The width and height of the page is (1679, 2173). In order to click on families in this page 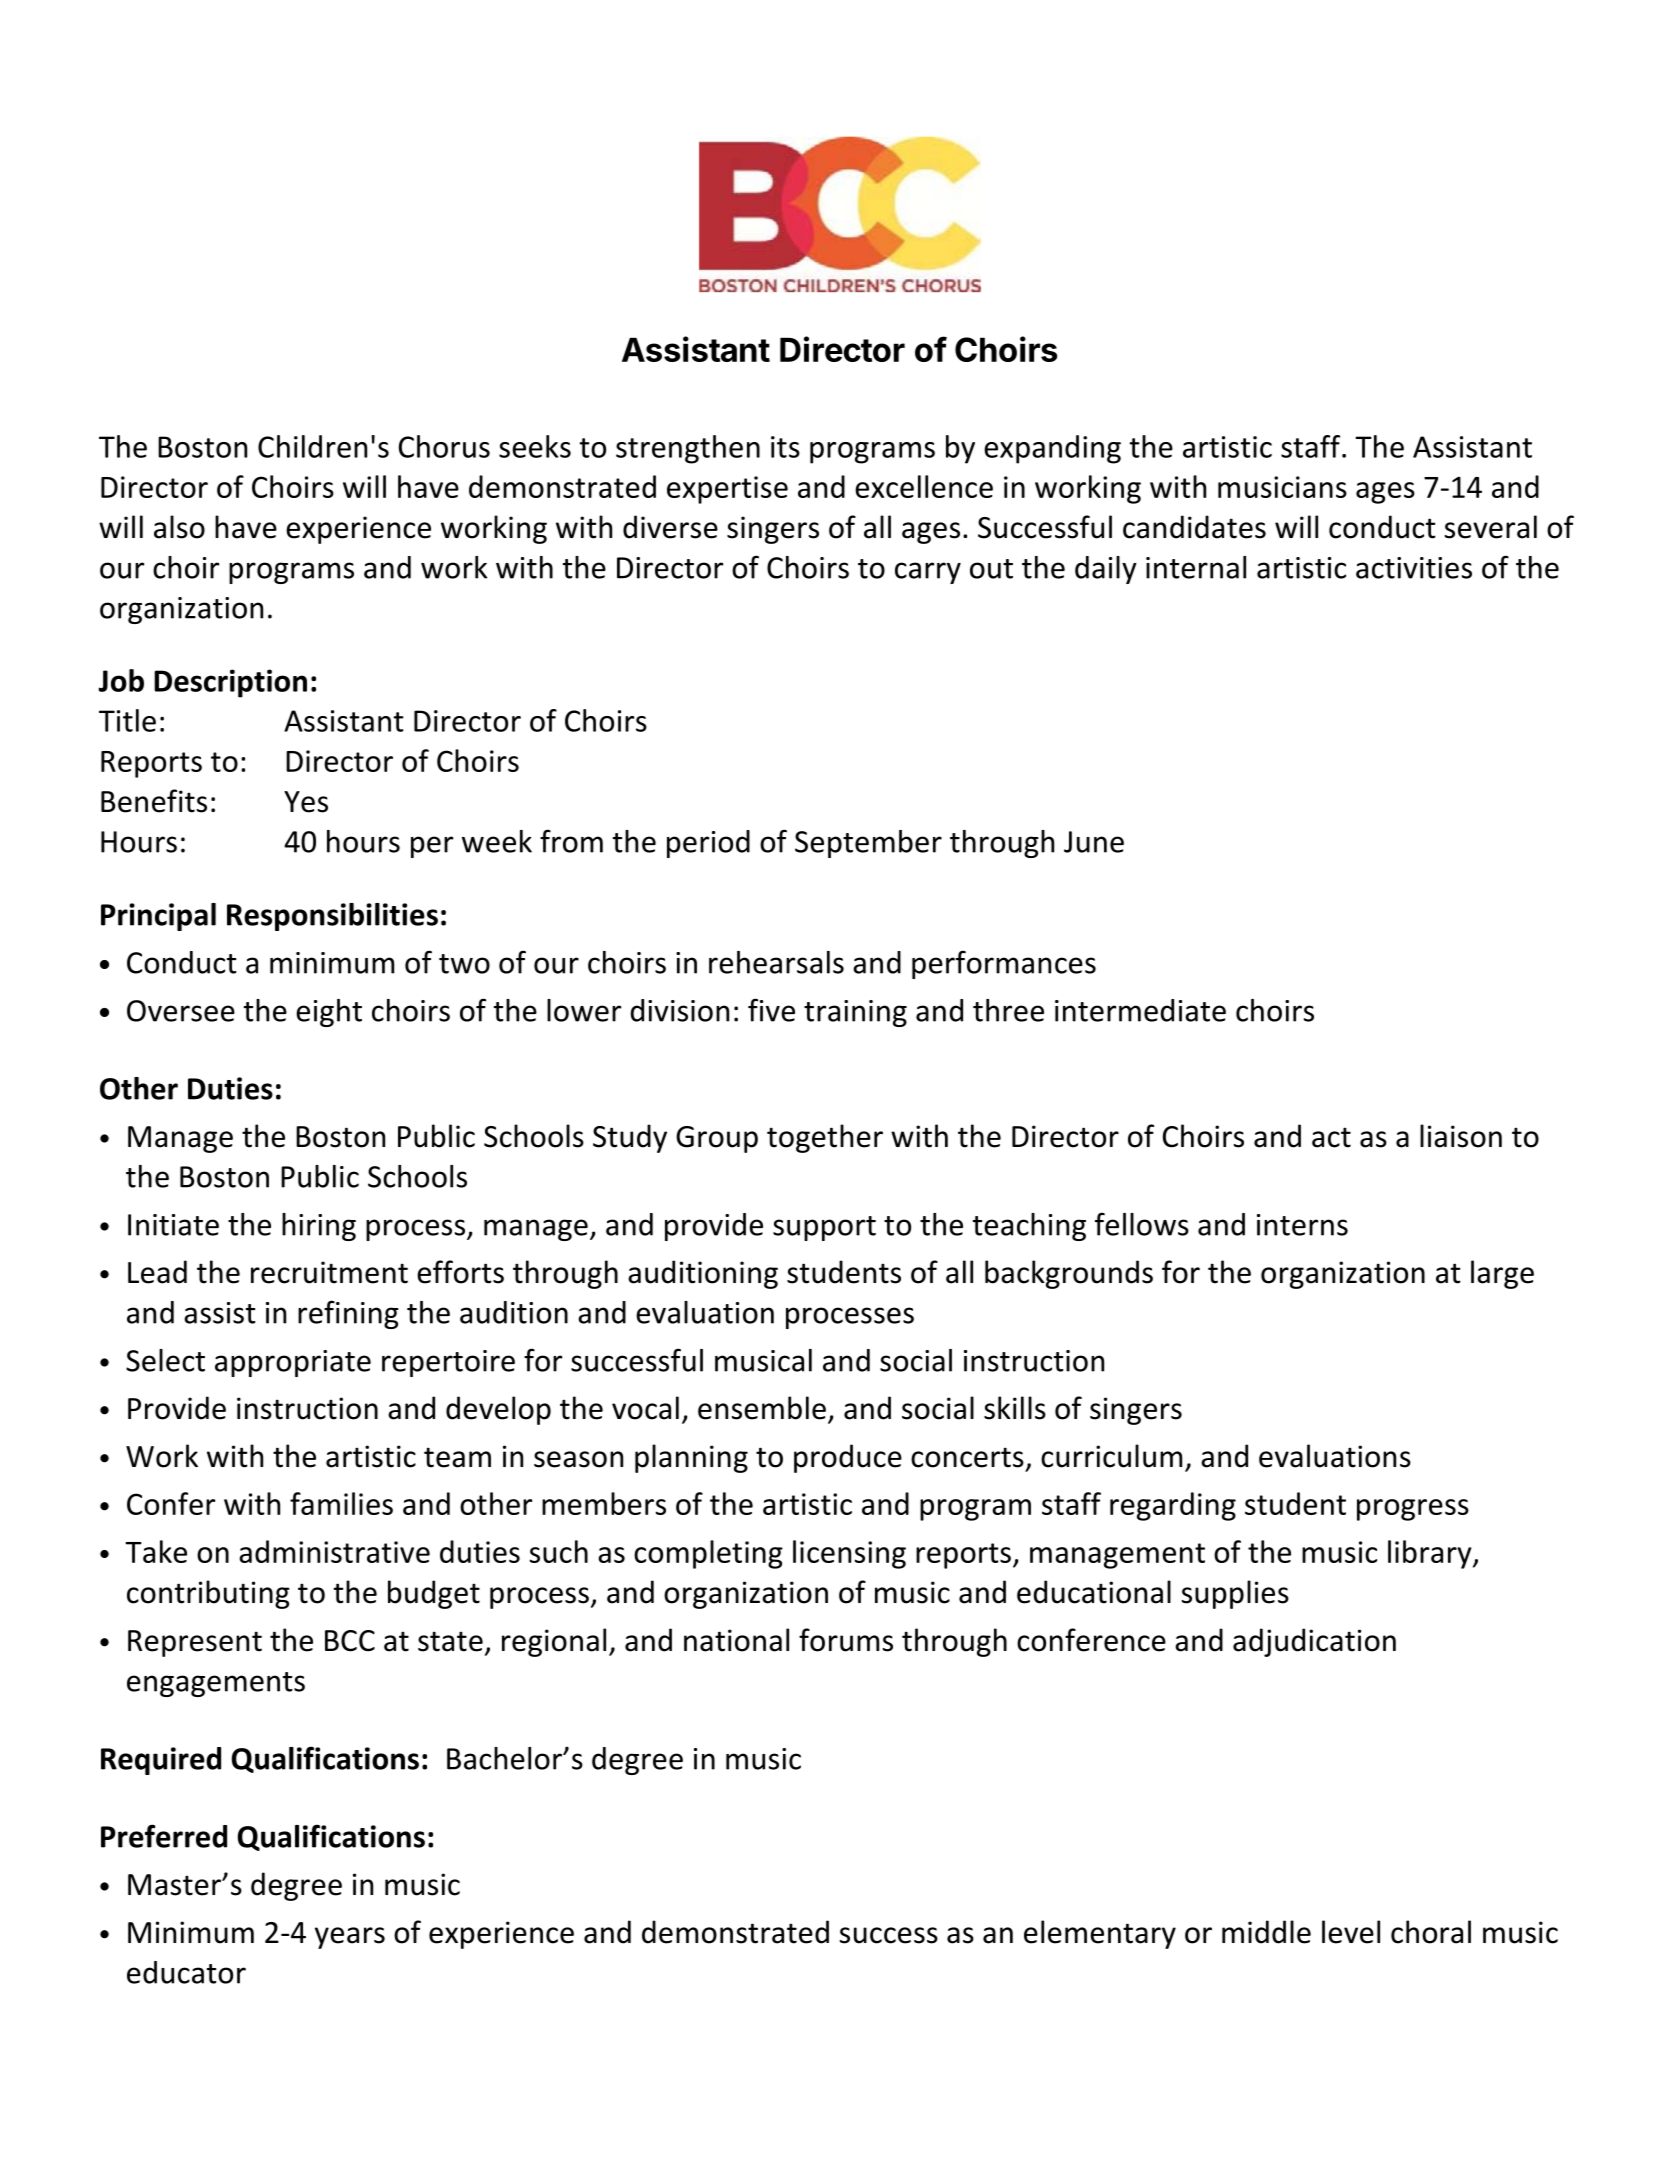, I will do `click(341, 1503)`.
